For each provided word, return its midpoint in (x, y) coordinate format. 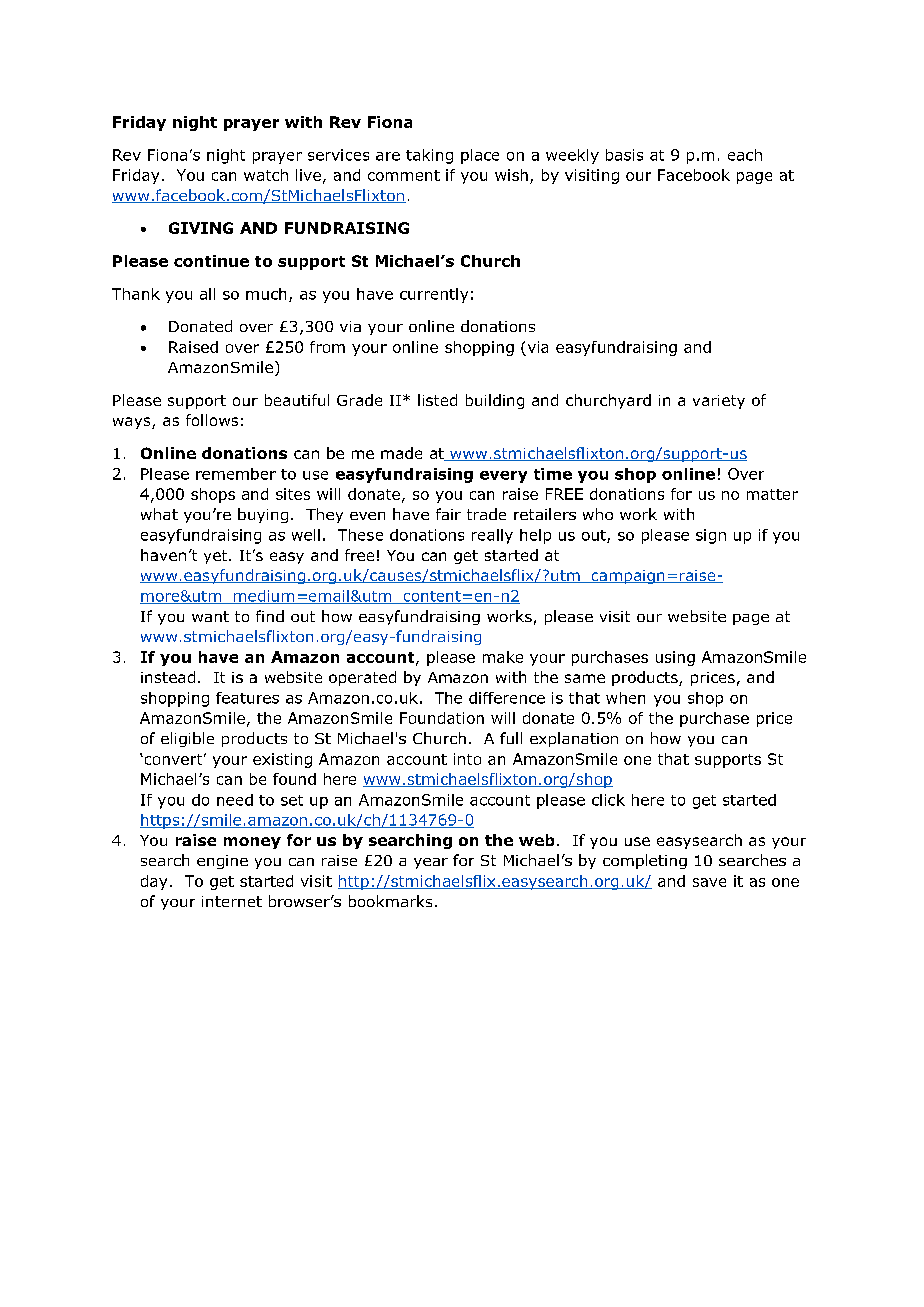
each (745, 155)
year (431, 863)
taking (429, 156)
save (709, 882)
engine (222, 862)
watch (266, 175)
